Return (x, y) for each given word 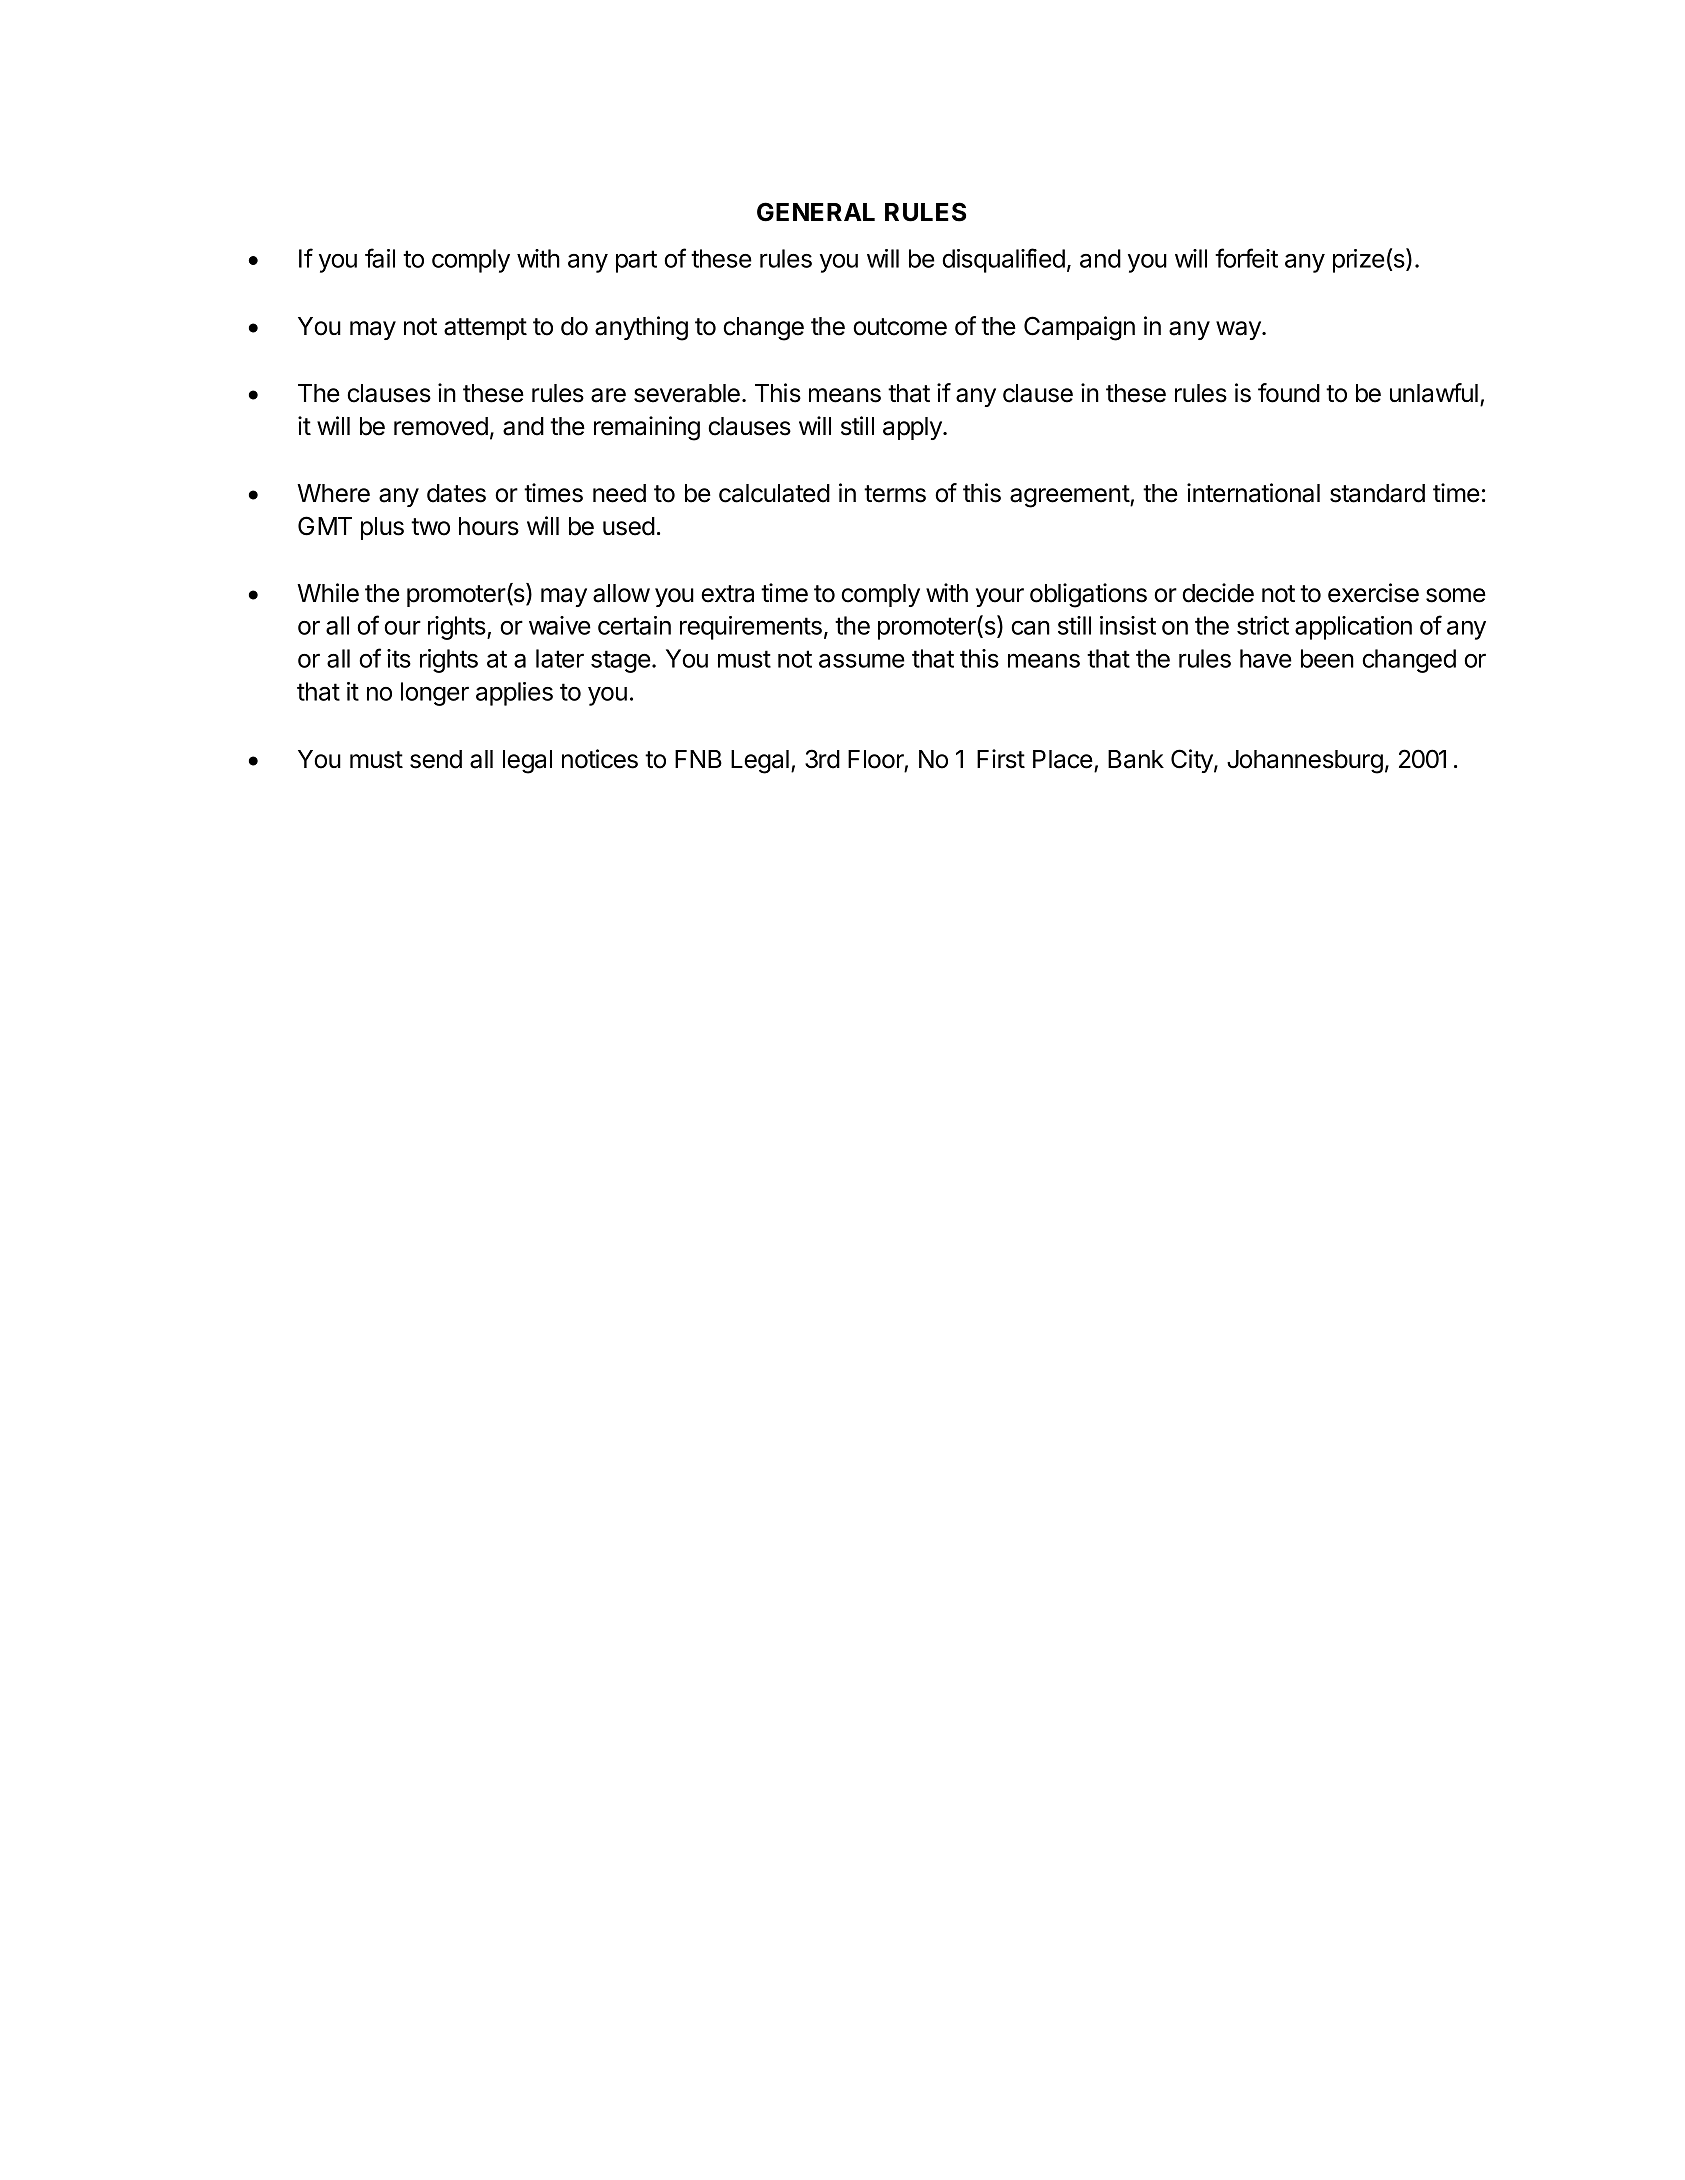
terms (895, 494)
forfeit (1246, 258)
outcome (900, 327)
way (1239, 330)
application (1353, 628)
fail (380, 258)
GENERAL (816, 212)
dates (456, 493)
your (1000, 597)
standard (1377, 493)
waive (560, 625)
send (436, 759)
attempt (485, 329)
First (1001, 759)
